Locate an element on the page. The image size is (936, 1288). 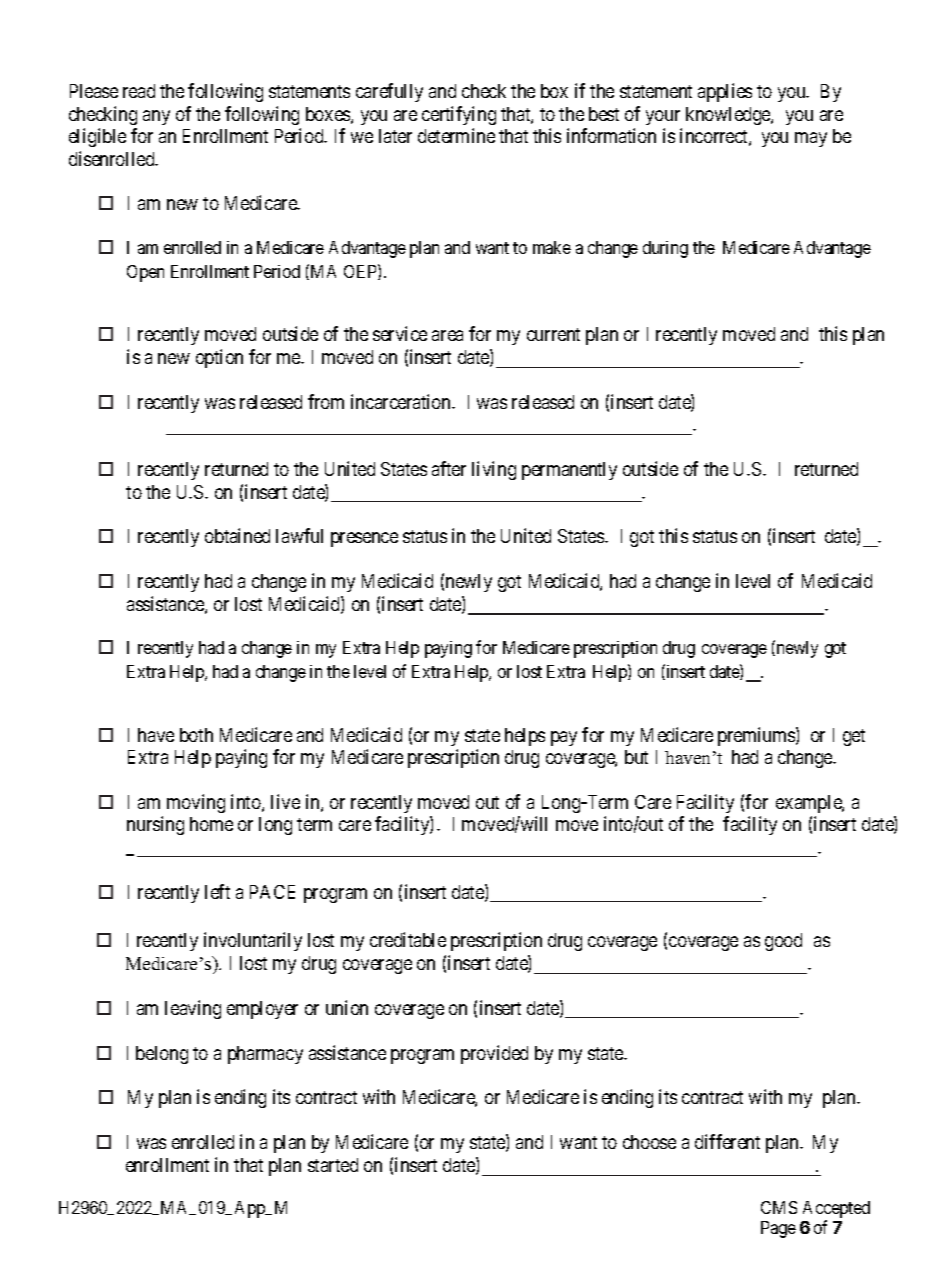
permanently is located at coordinates (569, 471).
